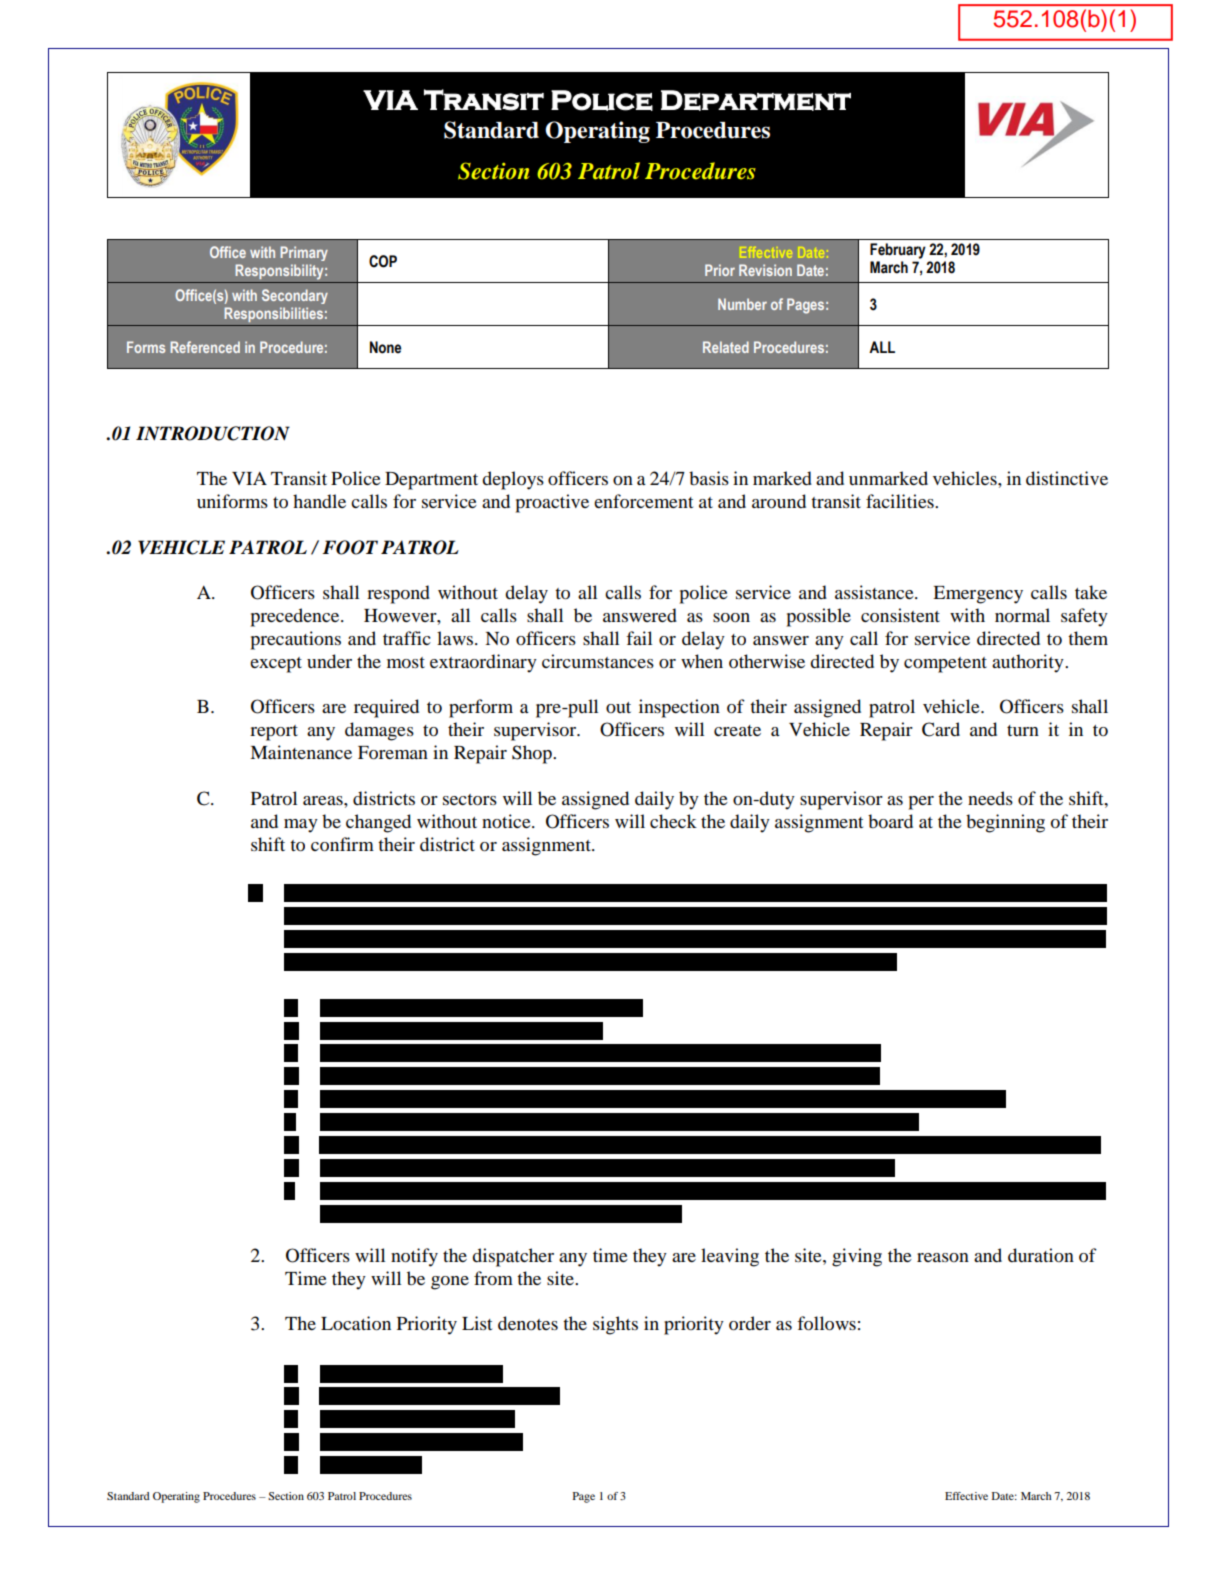  I want to click on precedence, so click(296, 617).
